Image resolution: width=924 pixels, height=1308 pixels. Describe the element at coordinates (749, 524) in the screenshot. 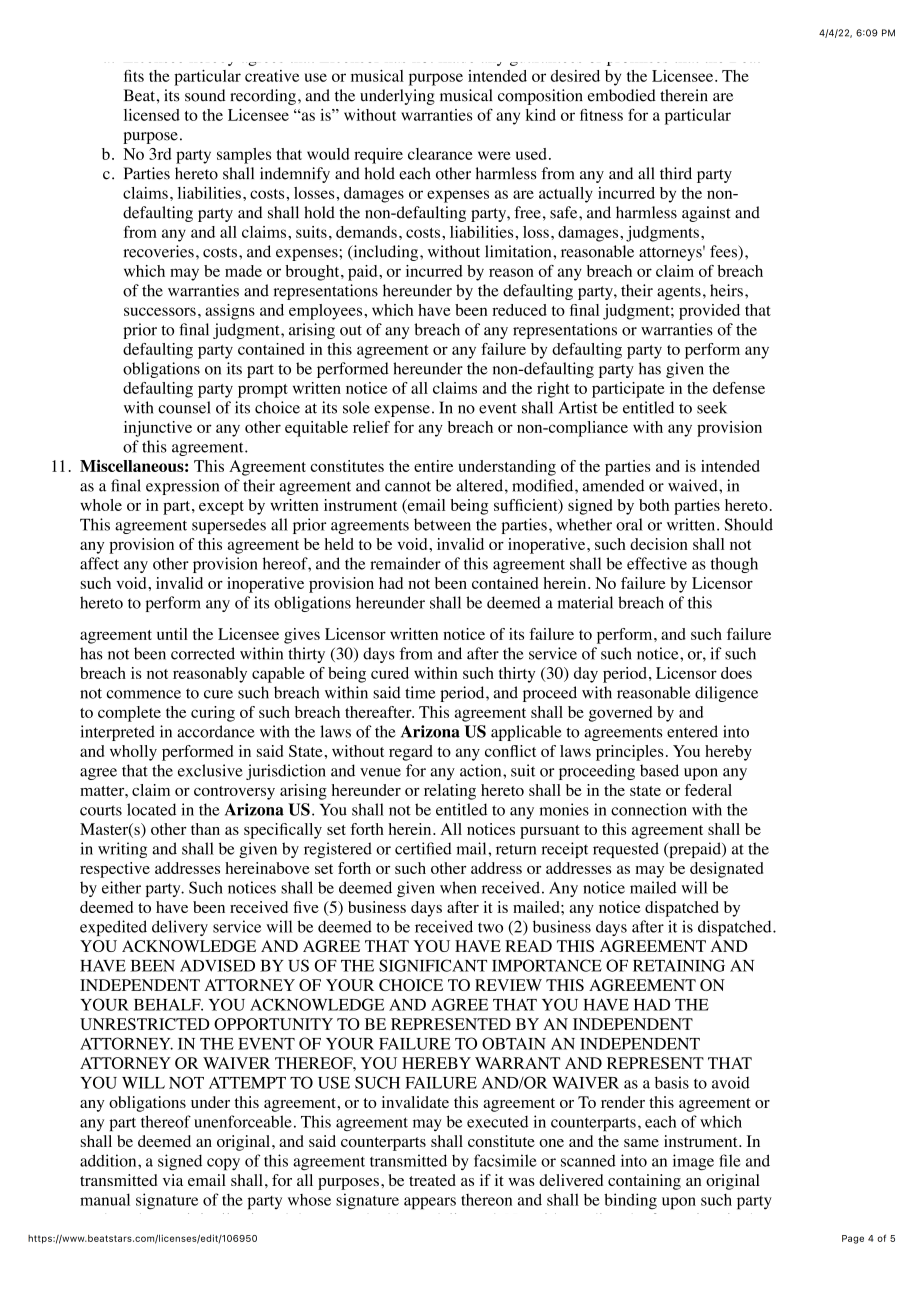

I see `Should` at that location.
